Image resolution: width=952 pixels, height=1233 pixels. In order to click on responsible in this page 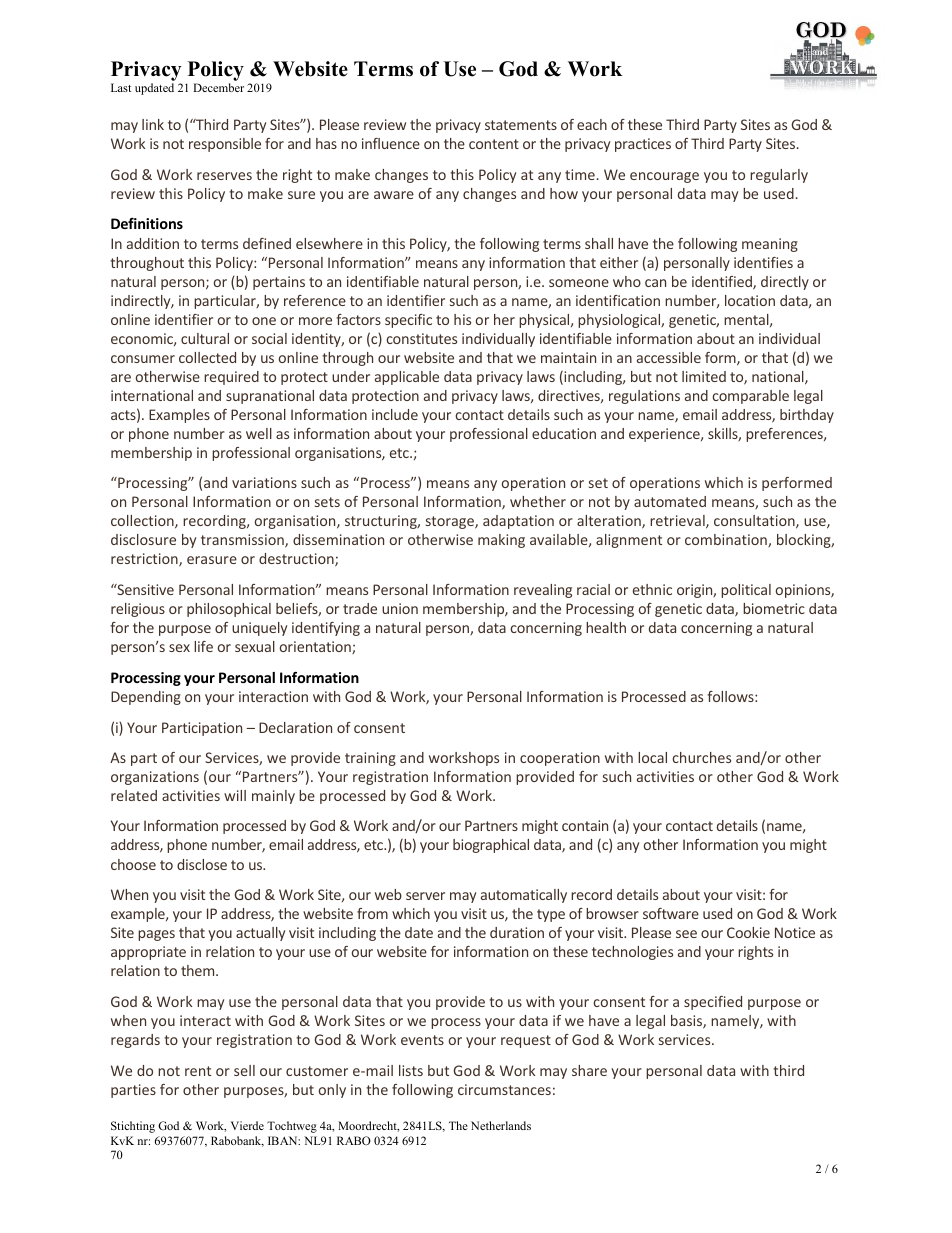, I will do `click(225, 145)`.
